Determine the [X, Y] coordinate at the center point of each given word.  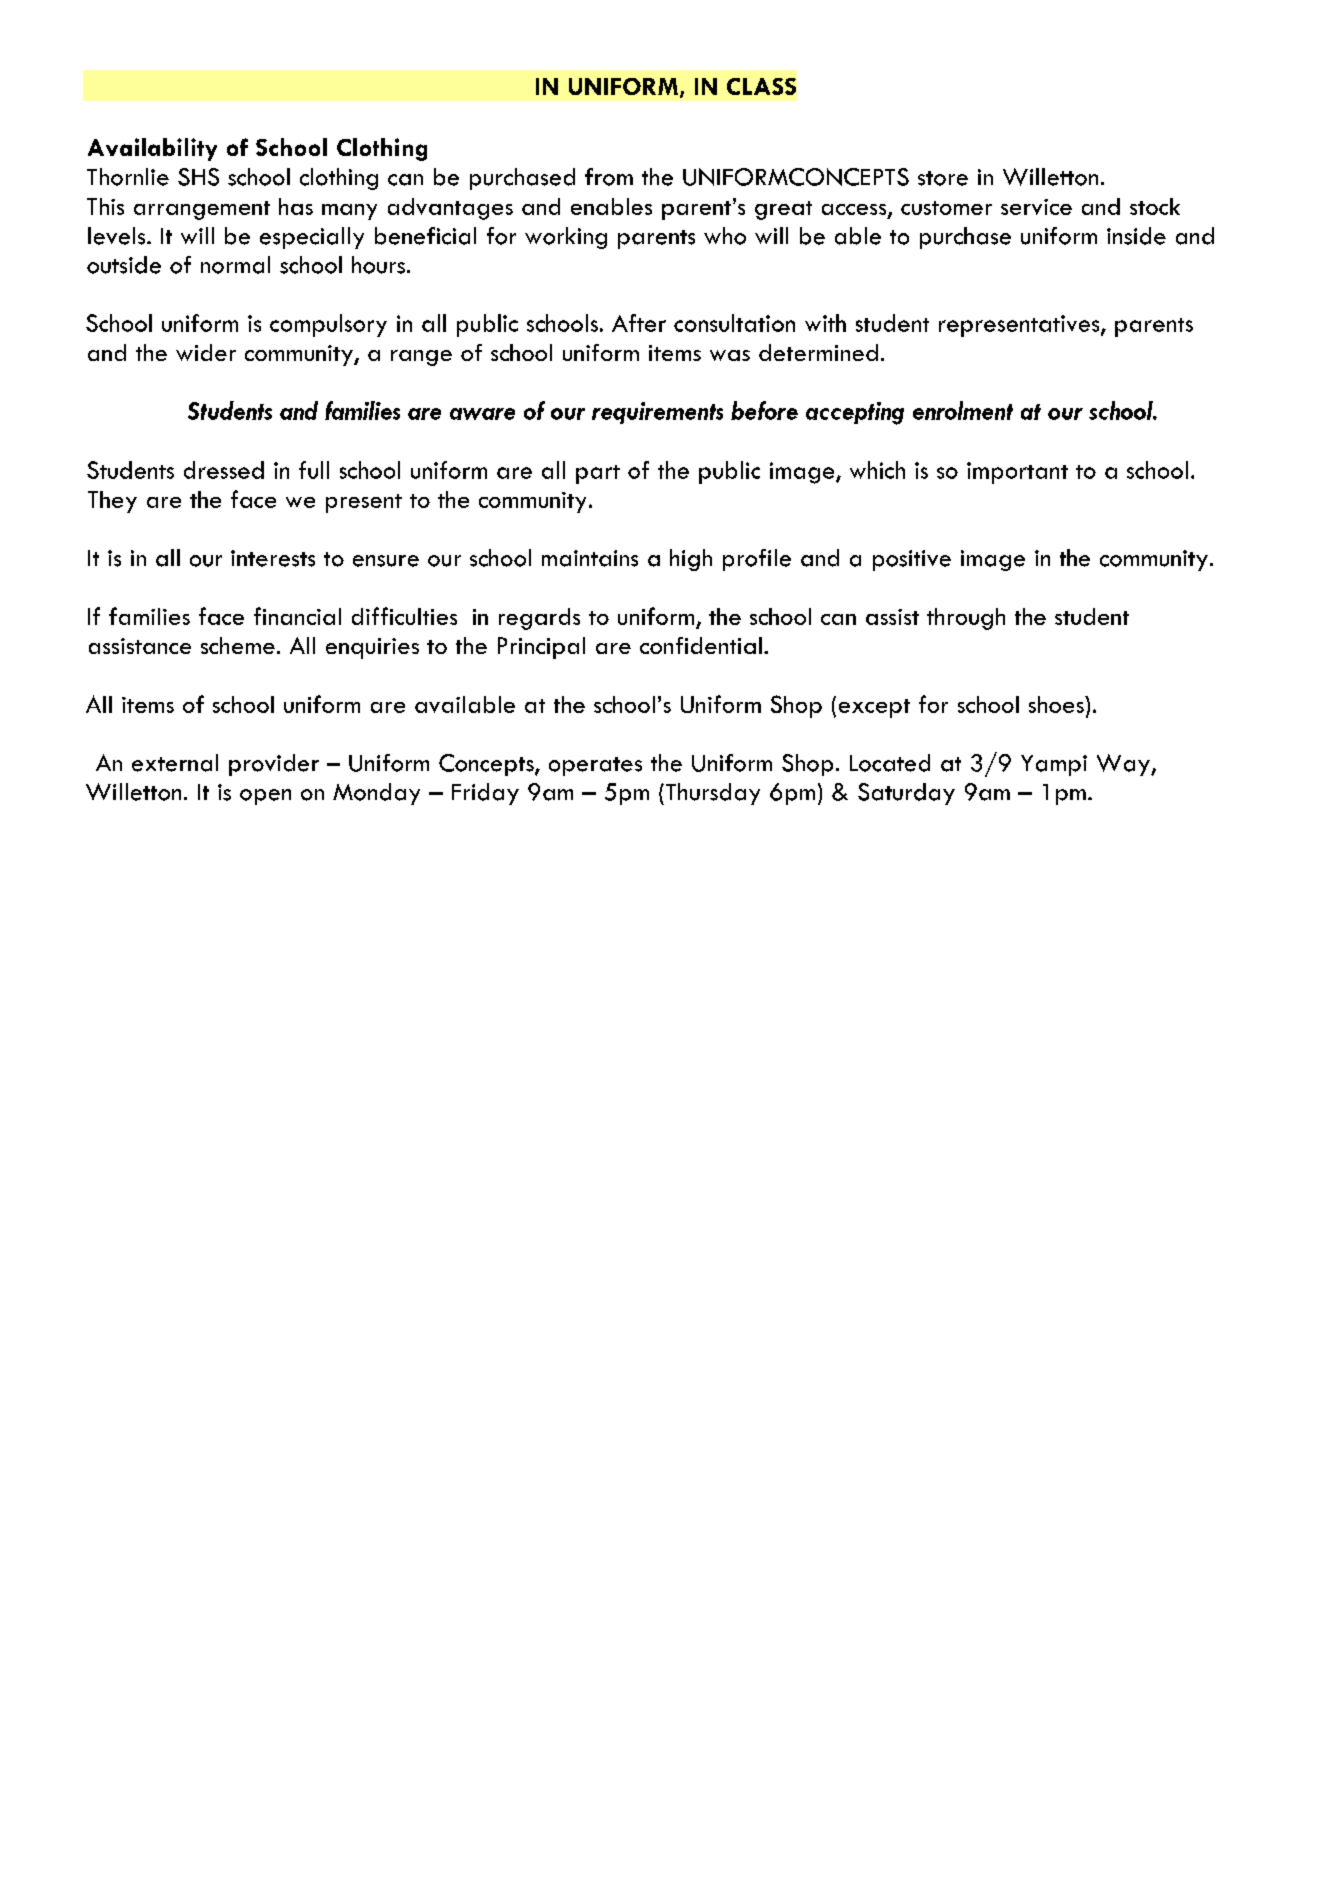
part [598, 474]
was [730, 355]
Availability [152, 149]
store [943, 178]
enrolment [963, 410]
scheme [238, 645]
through [966, 619]
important [1017, 473]
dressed [224, 470]
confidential [701, 645]
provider [274, 765]
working [566, 238]
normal [235, 265]
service [1036, 207]
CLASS [761, 86]
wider [206, 352]
